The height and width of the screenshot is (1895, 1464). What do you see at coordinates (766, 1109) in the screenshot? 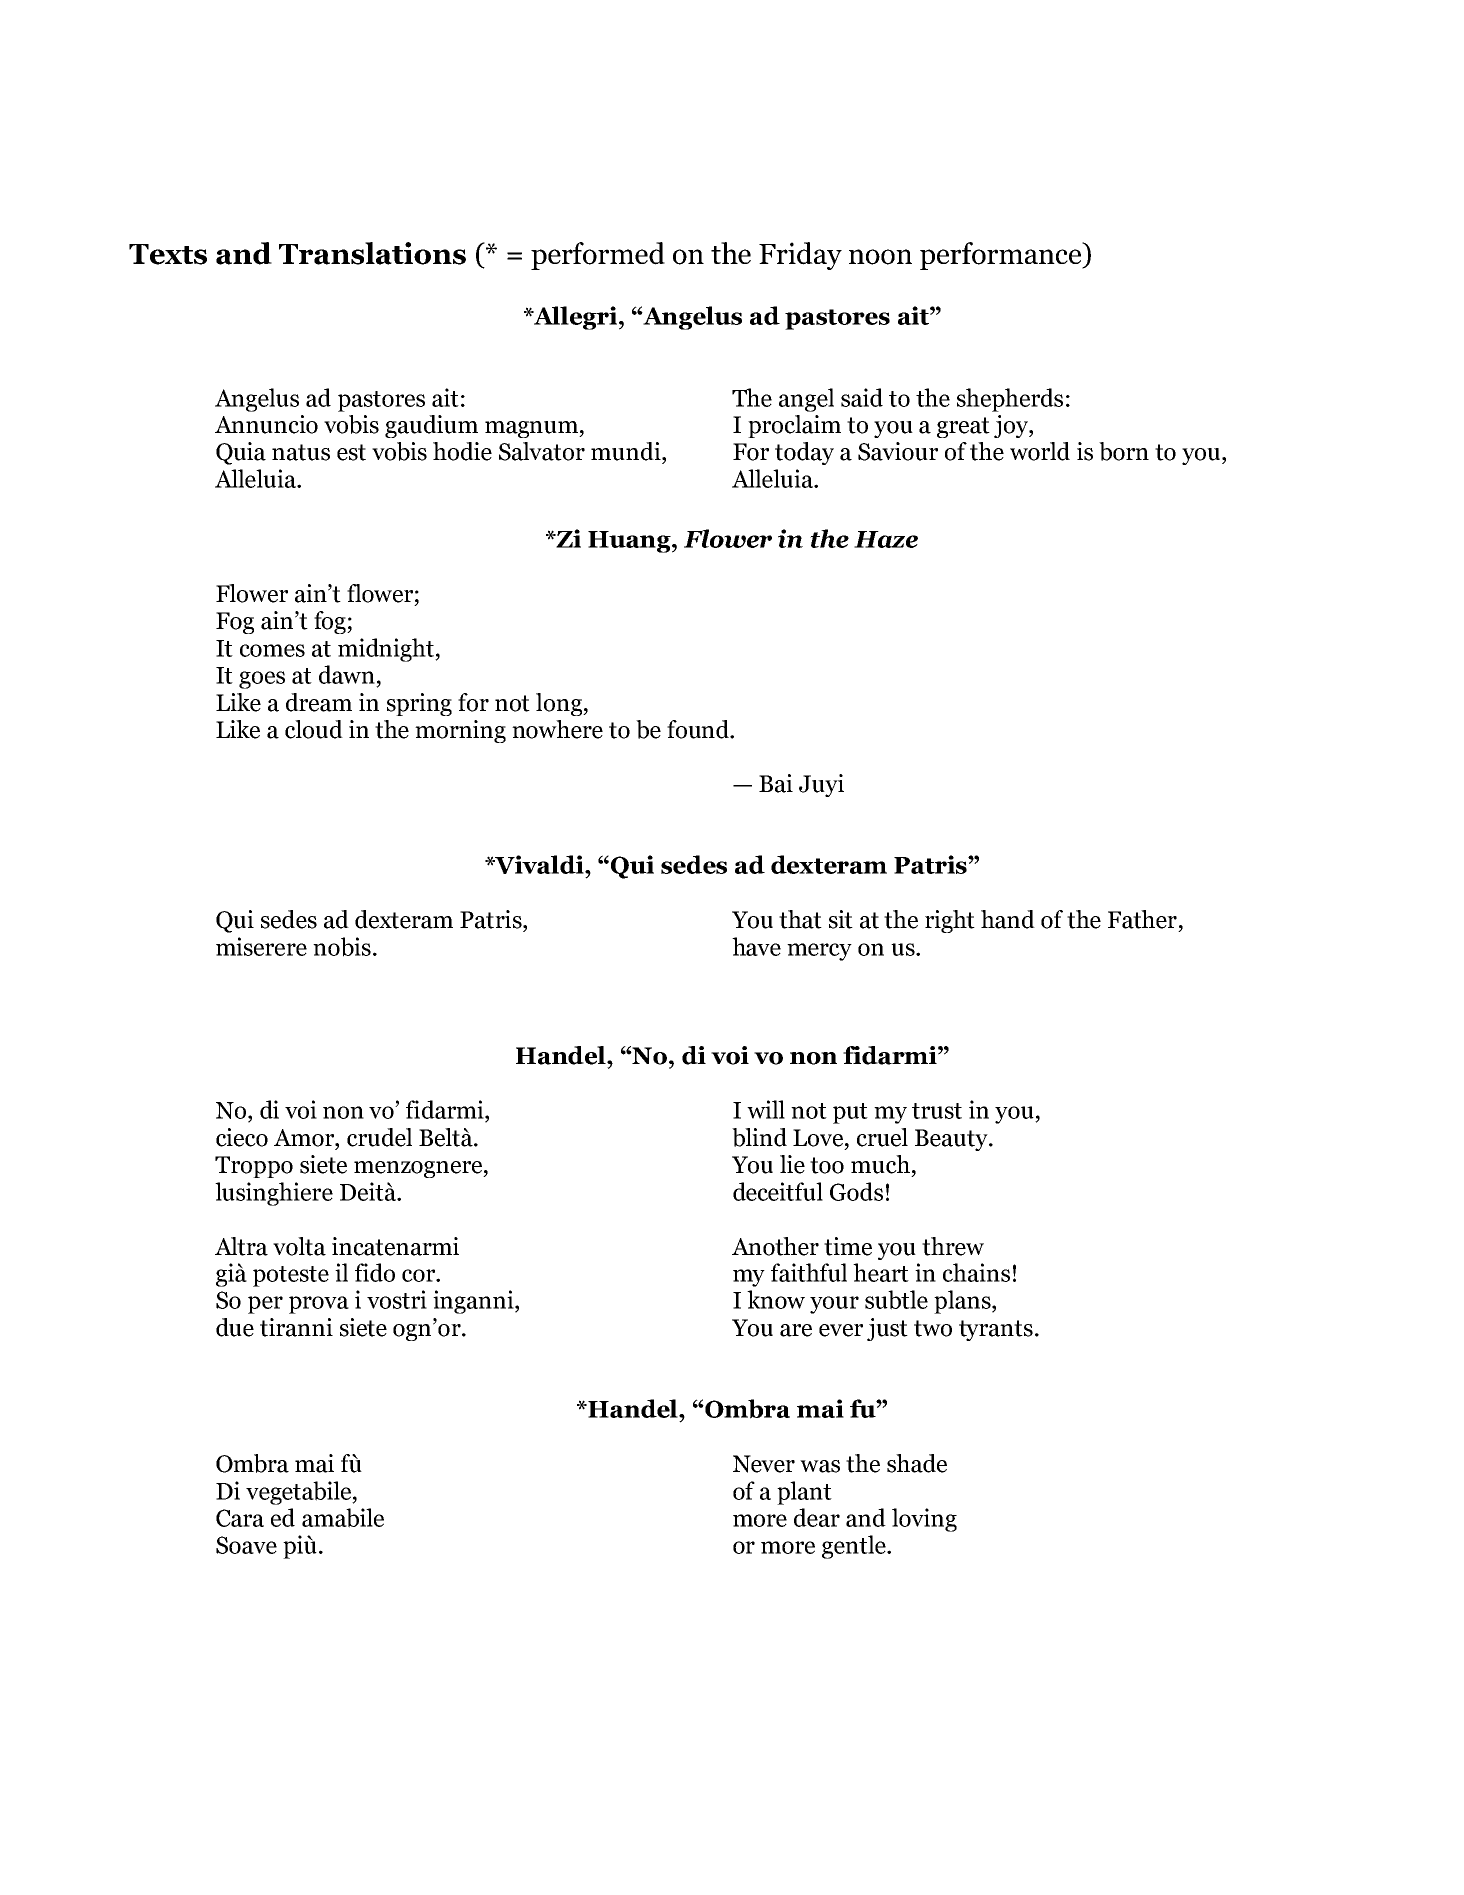
I see `will` at bounding box center [766, 1109].
